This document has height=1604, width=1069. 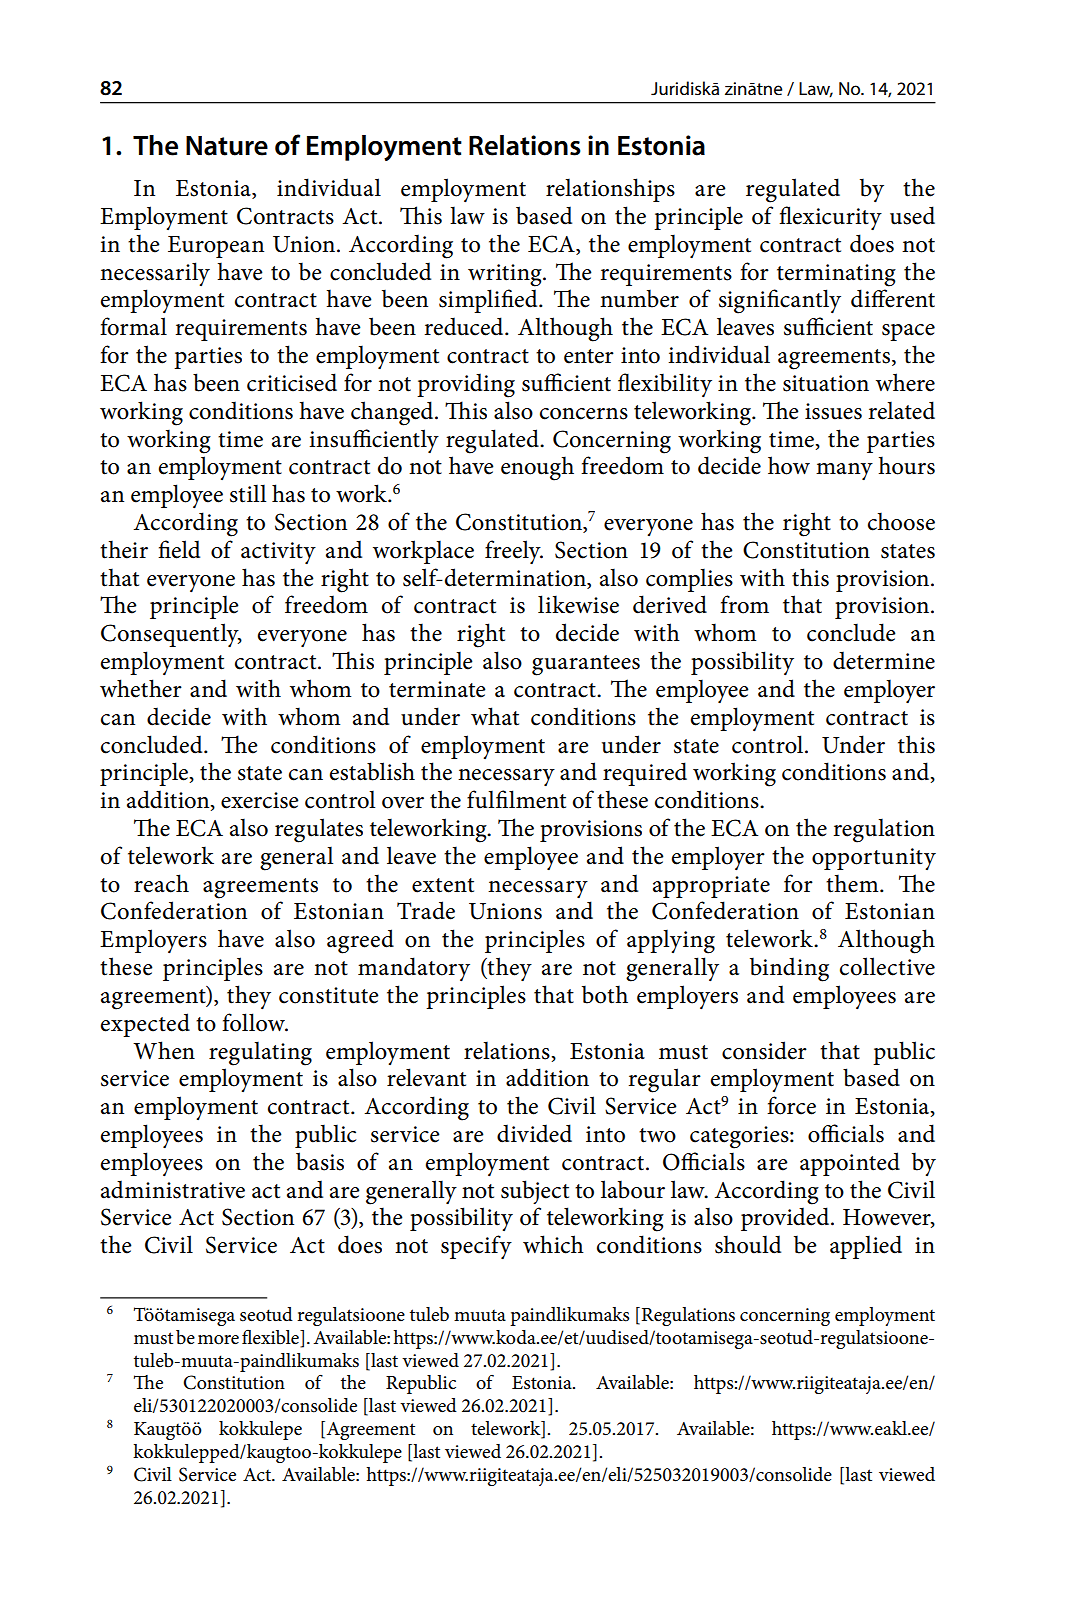 What do you see at coordinates (884, 660) in the document?
I see `determine` at bounding box center [884, 660].
